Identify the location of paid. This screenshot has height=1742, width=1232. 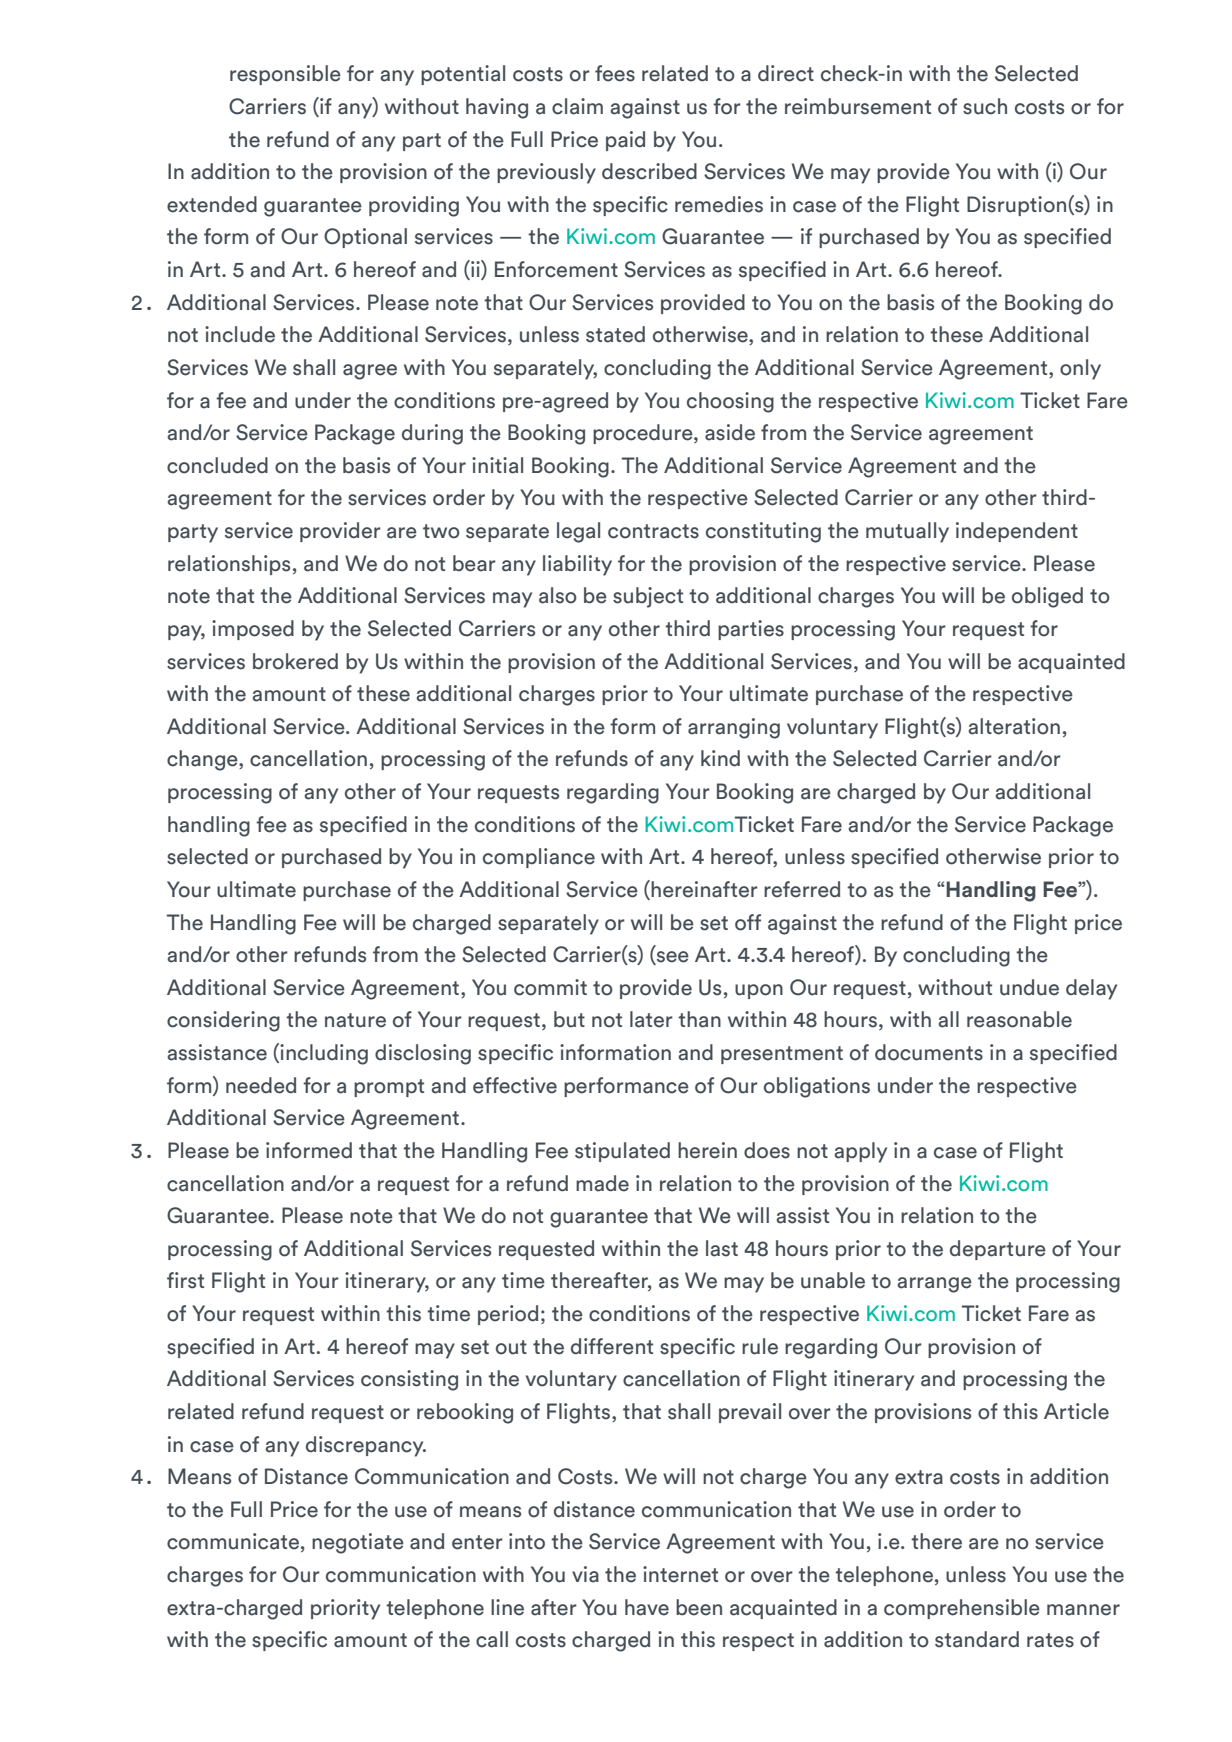
(625, 141).
